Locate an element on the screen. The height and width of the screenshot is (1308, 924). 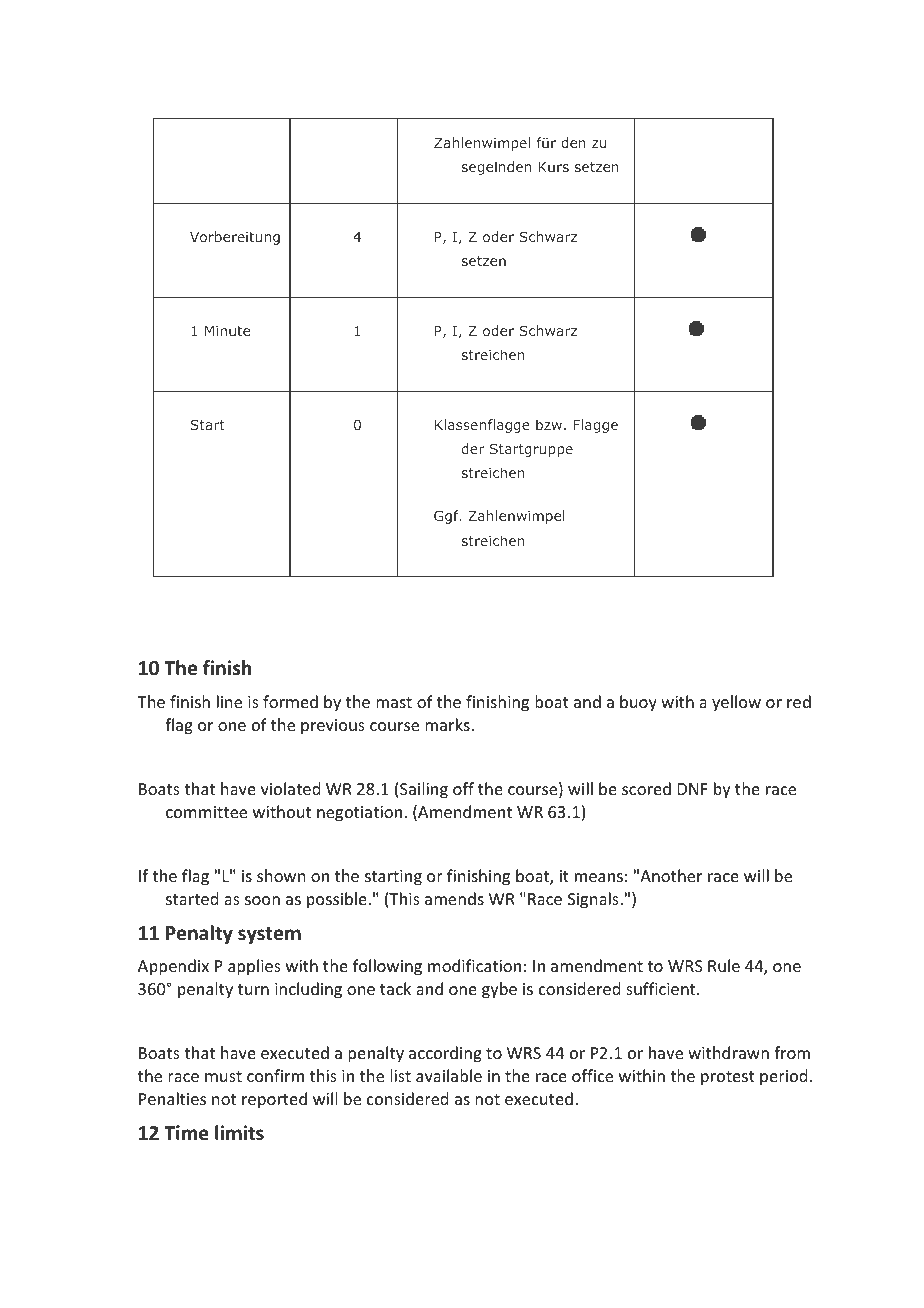
amends is located at coordinates (454, 898).
